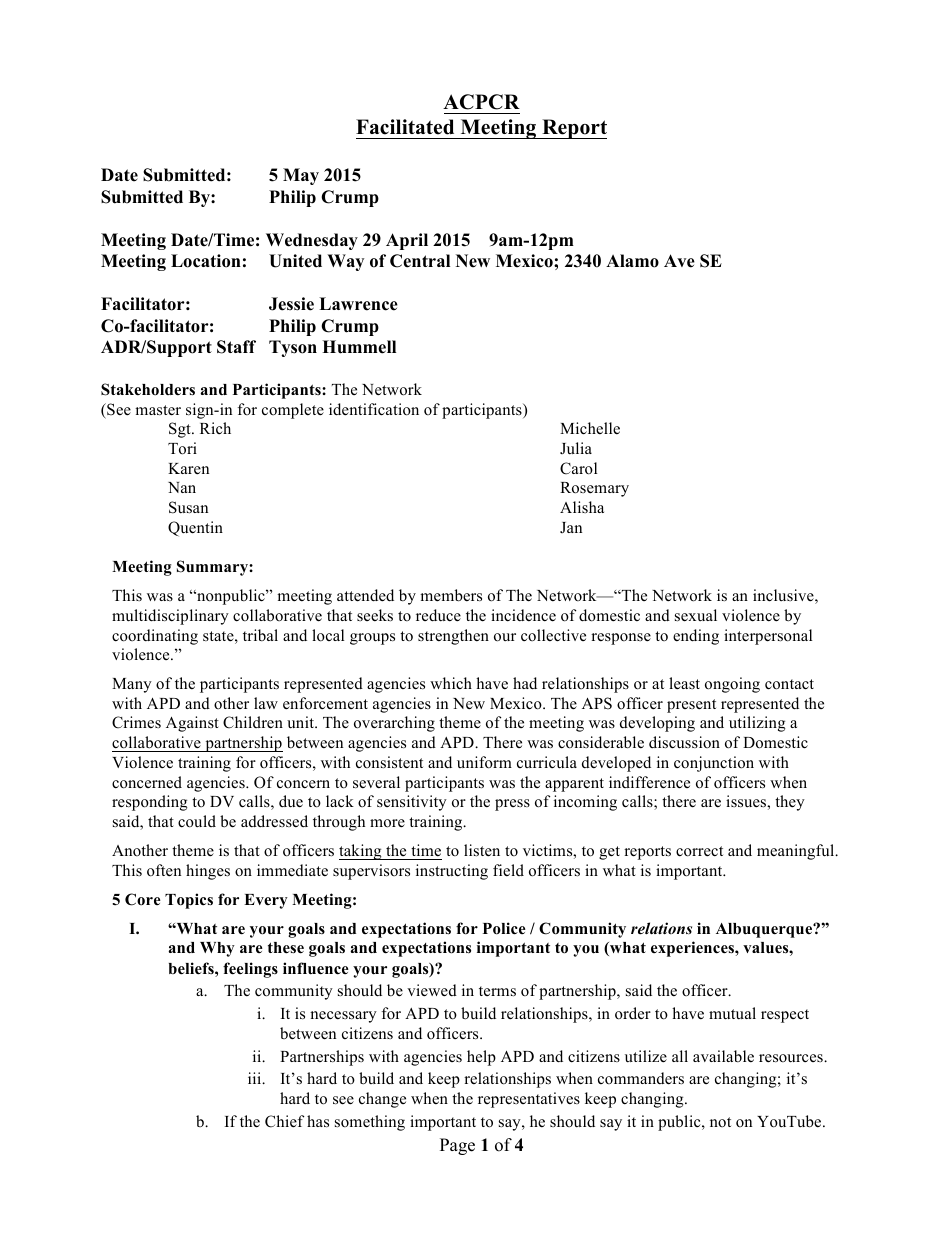 This screenshot has height=1233, width=952. What do you see at coordinates (452, 872) in the screenshot?
I see `instructing` at bounding box center [452, 872].
